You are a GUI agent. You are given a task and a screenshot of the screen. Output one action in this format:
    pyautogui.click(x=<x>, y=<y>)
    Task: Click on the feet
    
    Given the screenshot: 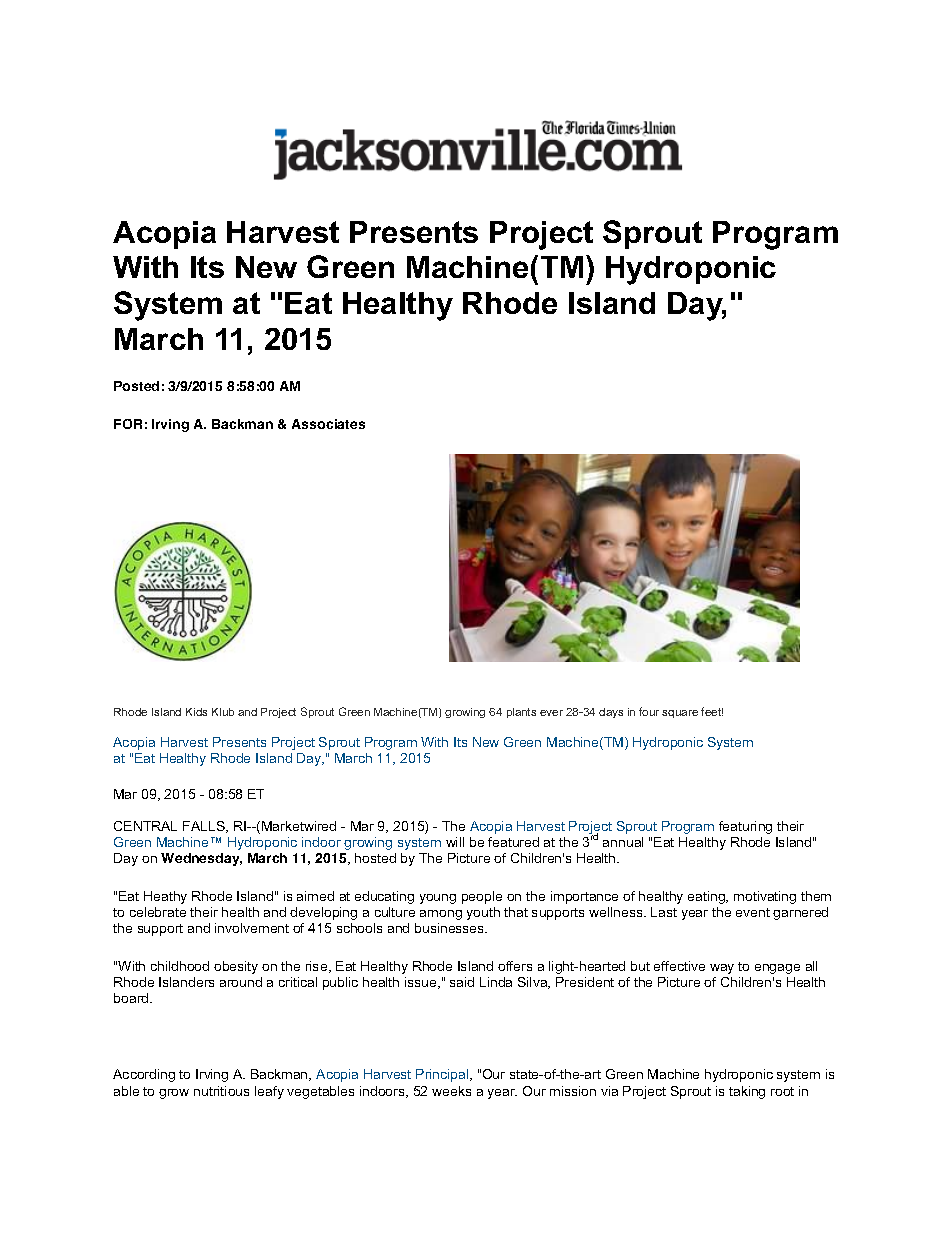 What is the action you would take?
    pyautogui.click(x=712, y=711)
